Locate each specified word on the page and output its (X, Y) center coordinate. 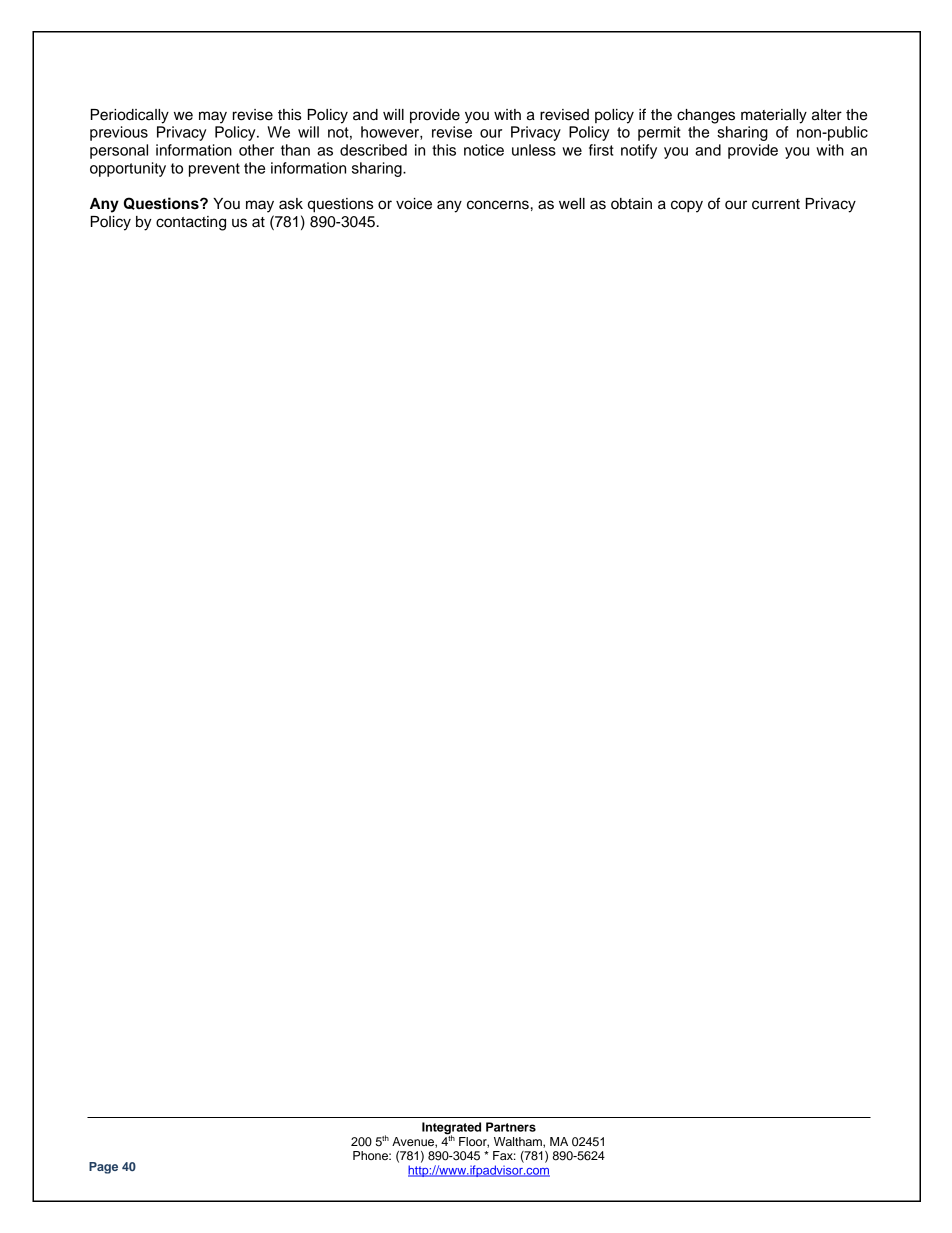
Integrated (451, 1129)
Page (103, 1168)
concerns (498, 205)
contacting (191, 223)
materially (774, 116)
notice (484, 150)
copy (687, 206)
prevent (214, 170)
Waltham (519, 1142)
